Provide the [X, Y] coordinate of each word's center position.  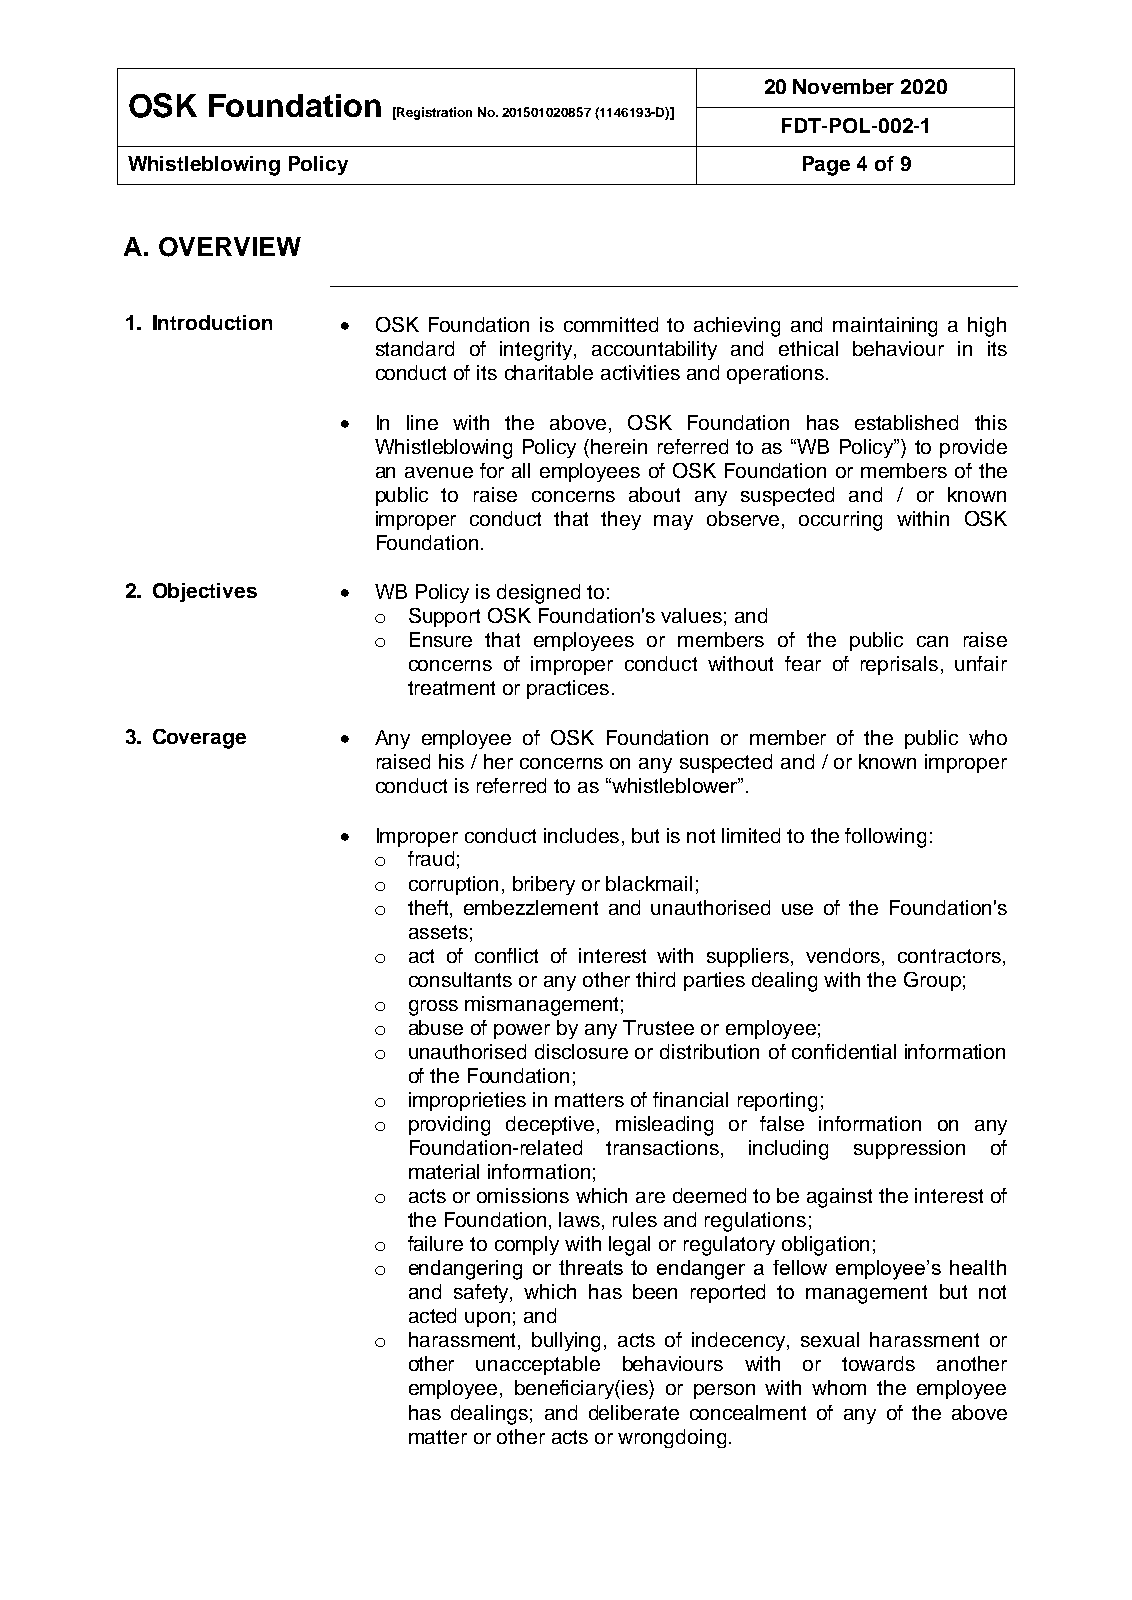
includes [581, 835]
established [906, 422]
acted [432, 1315]
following [885, 838]
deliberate [634, 1412]
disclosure [581, 1051]
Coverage [199, 739]
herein [619, 446]
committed [611, 324]
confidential [844, 1051]
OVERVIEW [230, 247]
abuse [436, 1027]
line [422, 422]
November [843, 86]
